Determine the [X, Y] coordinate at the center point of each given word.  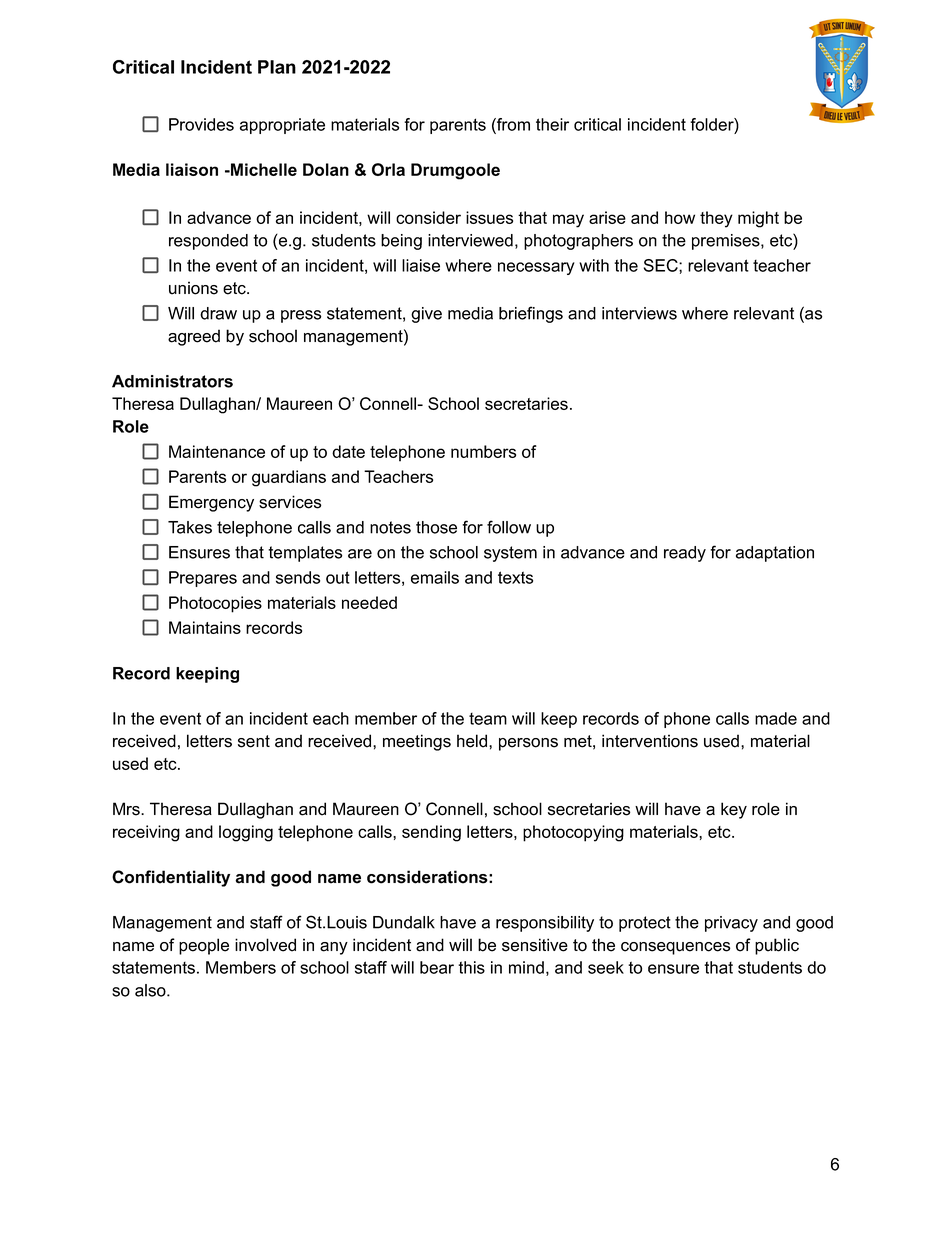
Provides [201, 124]
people [204, 946]
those [436, 527]
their [552, 124]
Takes [190, 527]
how [680, 217]
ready [685, 554]
